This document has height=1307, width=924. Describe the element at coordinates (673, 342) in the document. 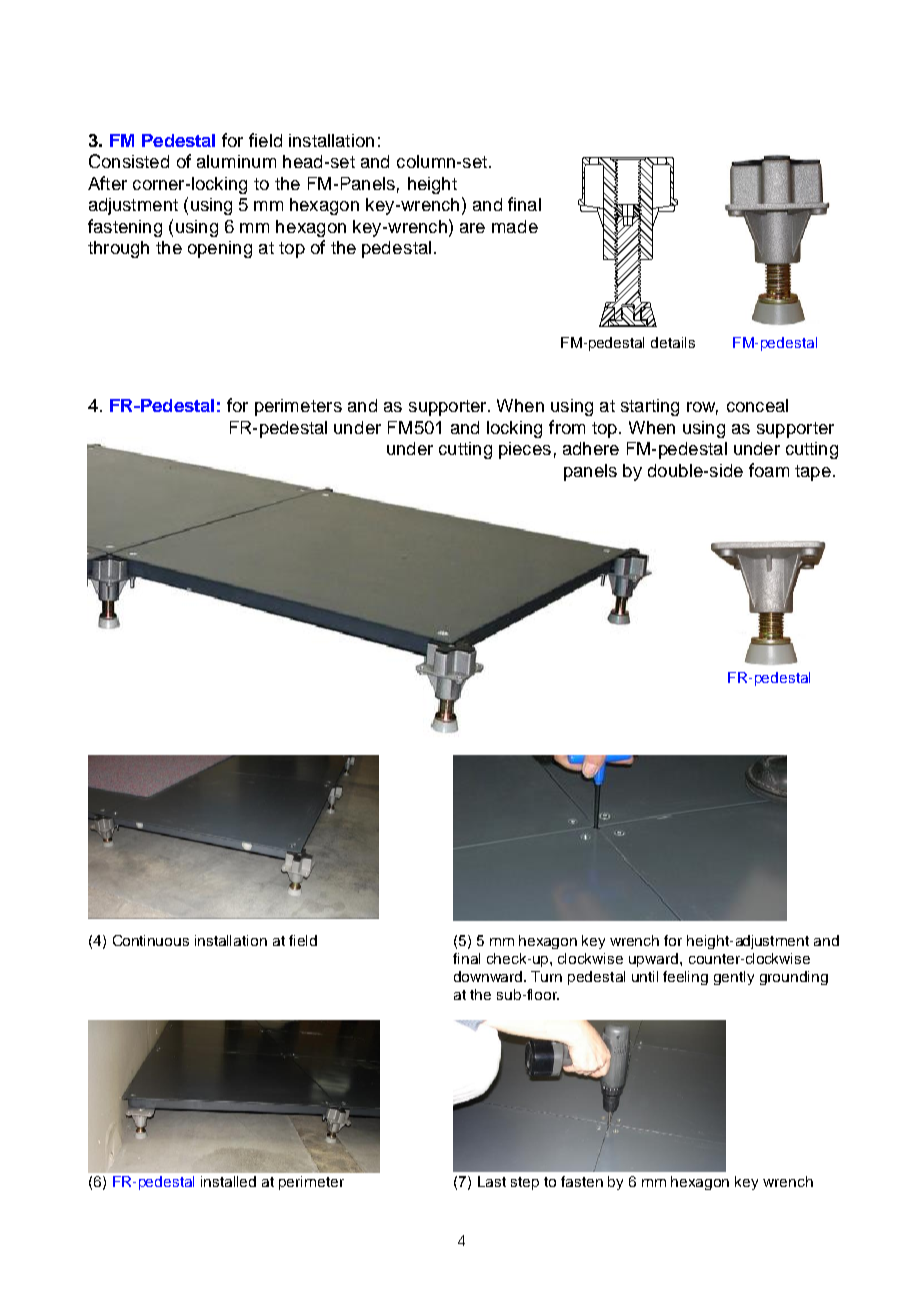

I see `details` at that location.
